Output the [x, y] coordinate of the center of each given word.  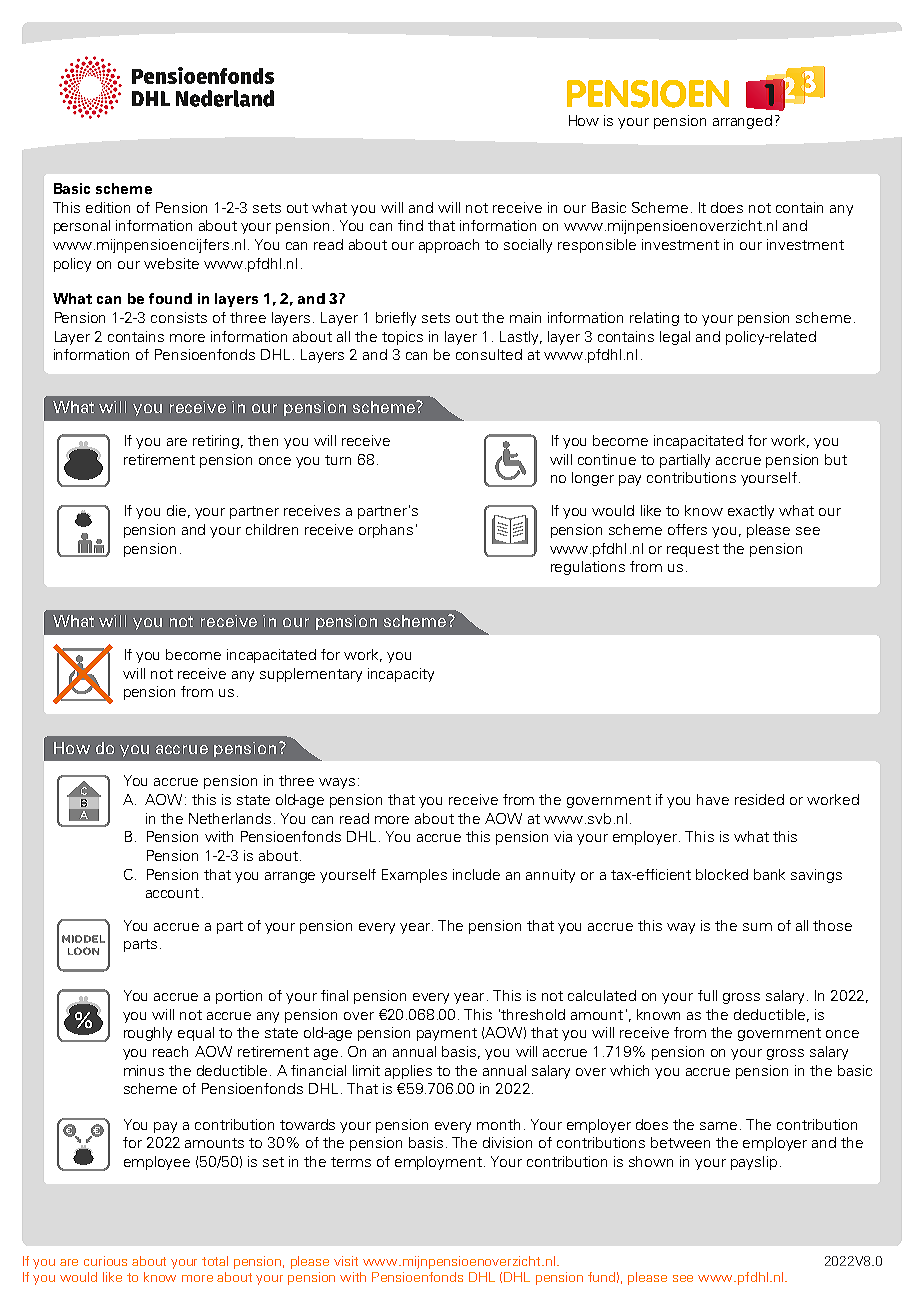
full [707, 995]
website [171, 263]
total [215, 1261]
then [263, 440]
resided [759, 799]
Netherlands [230, 818]
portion [239, 997]
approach [449, 246]
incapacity [401, 675]
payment [447, 1034]
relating [654, 319]
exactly [751, 512]
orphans [386, 531]
